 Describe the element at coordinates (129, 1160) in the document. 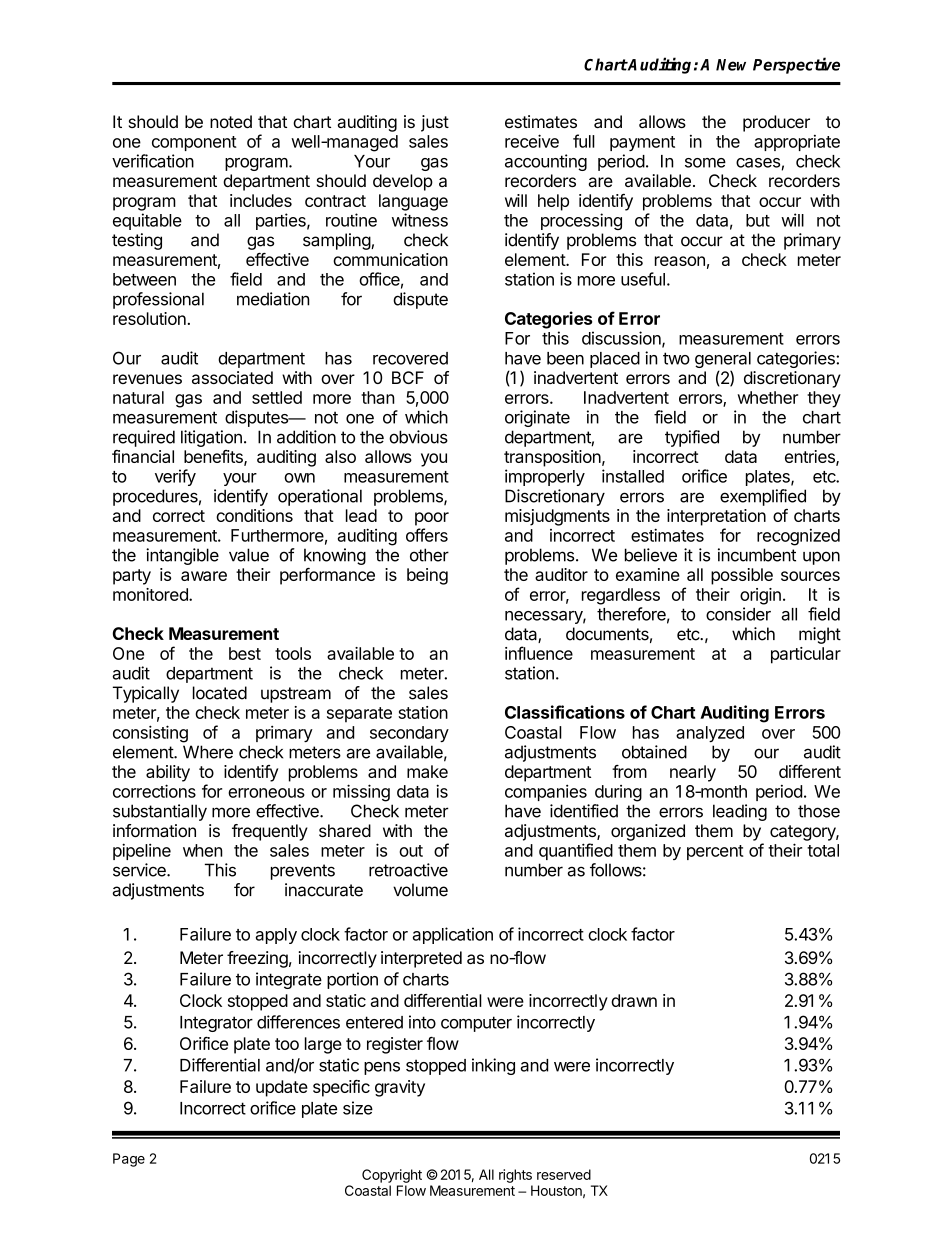

I see `Page` at that location.
